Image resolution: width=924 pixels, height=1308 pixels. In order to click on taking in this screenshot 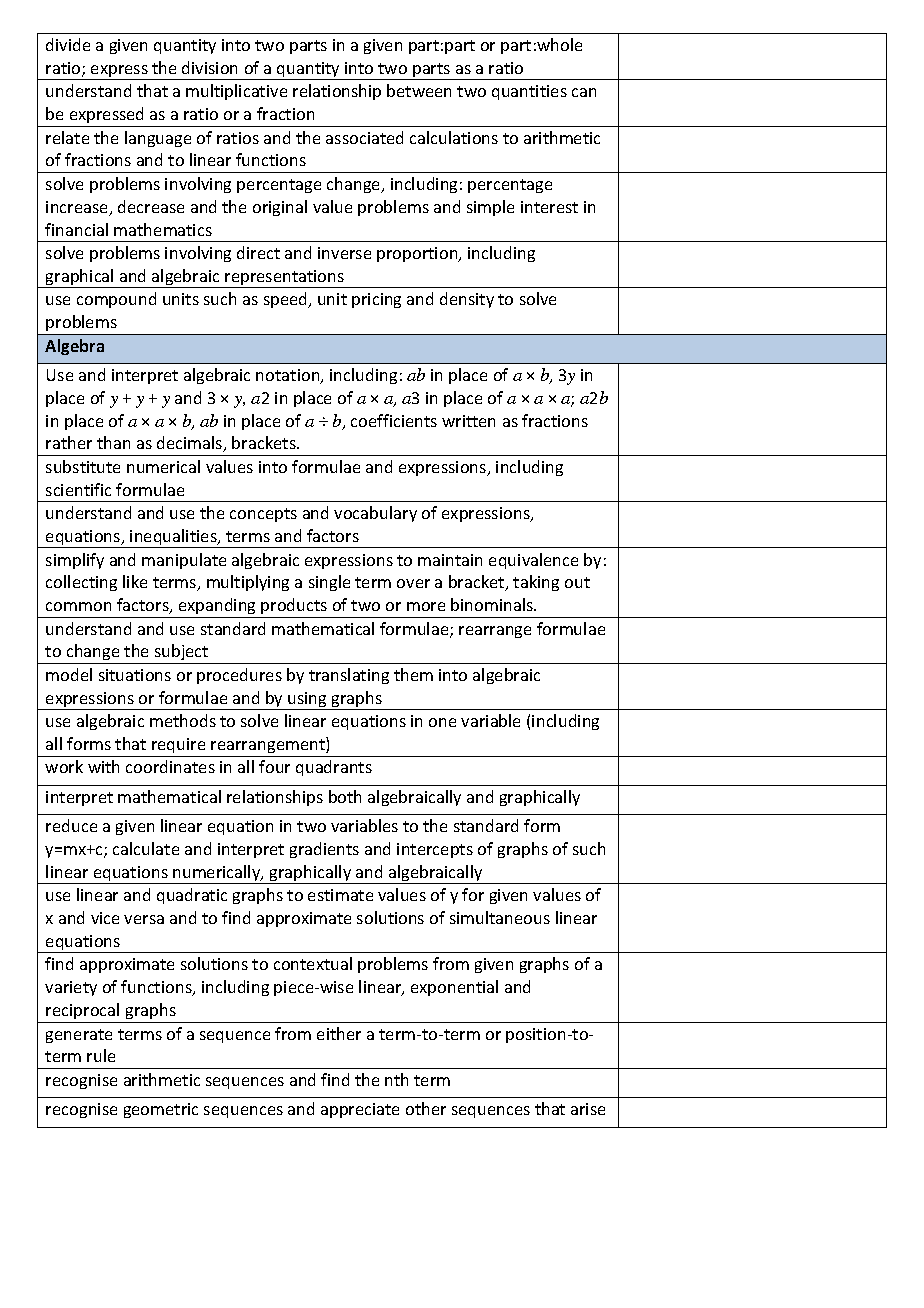, I will do `click(536, 583)`.
